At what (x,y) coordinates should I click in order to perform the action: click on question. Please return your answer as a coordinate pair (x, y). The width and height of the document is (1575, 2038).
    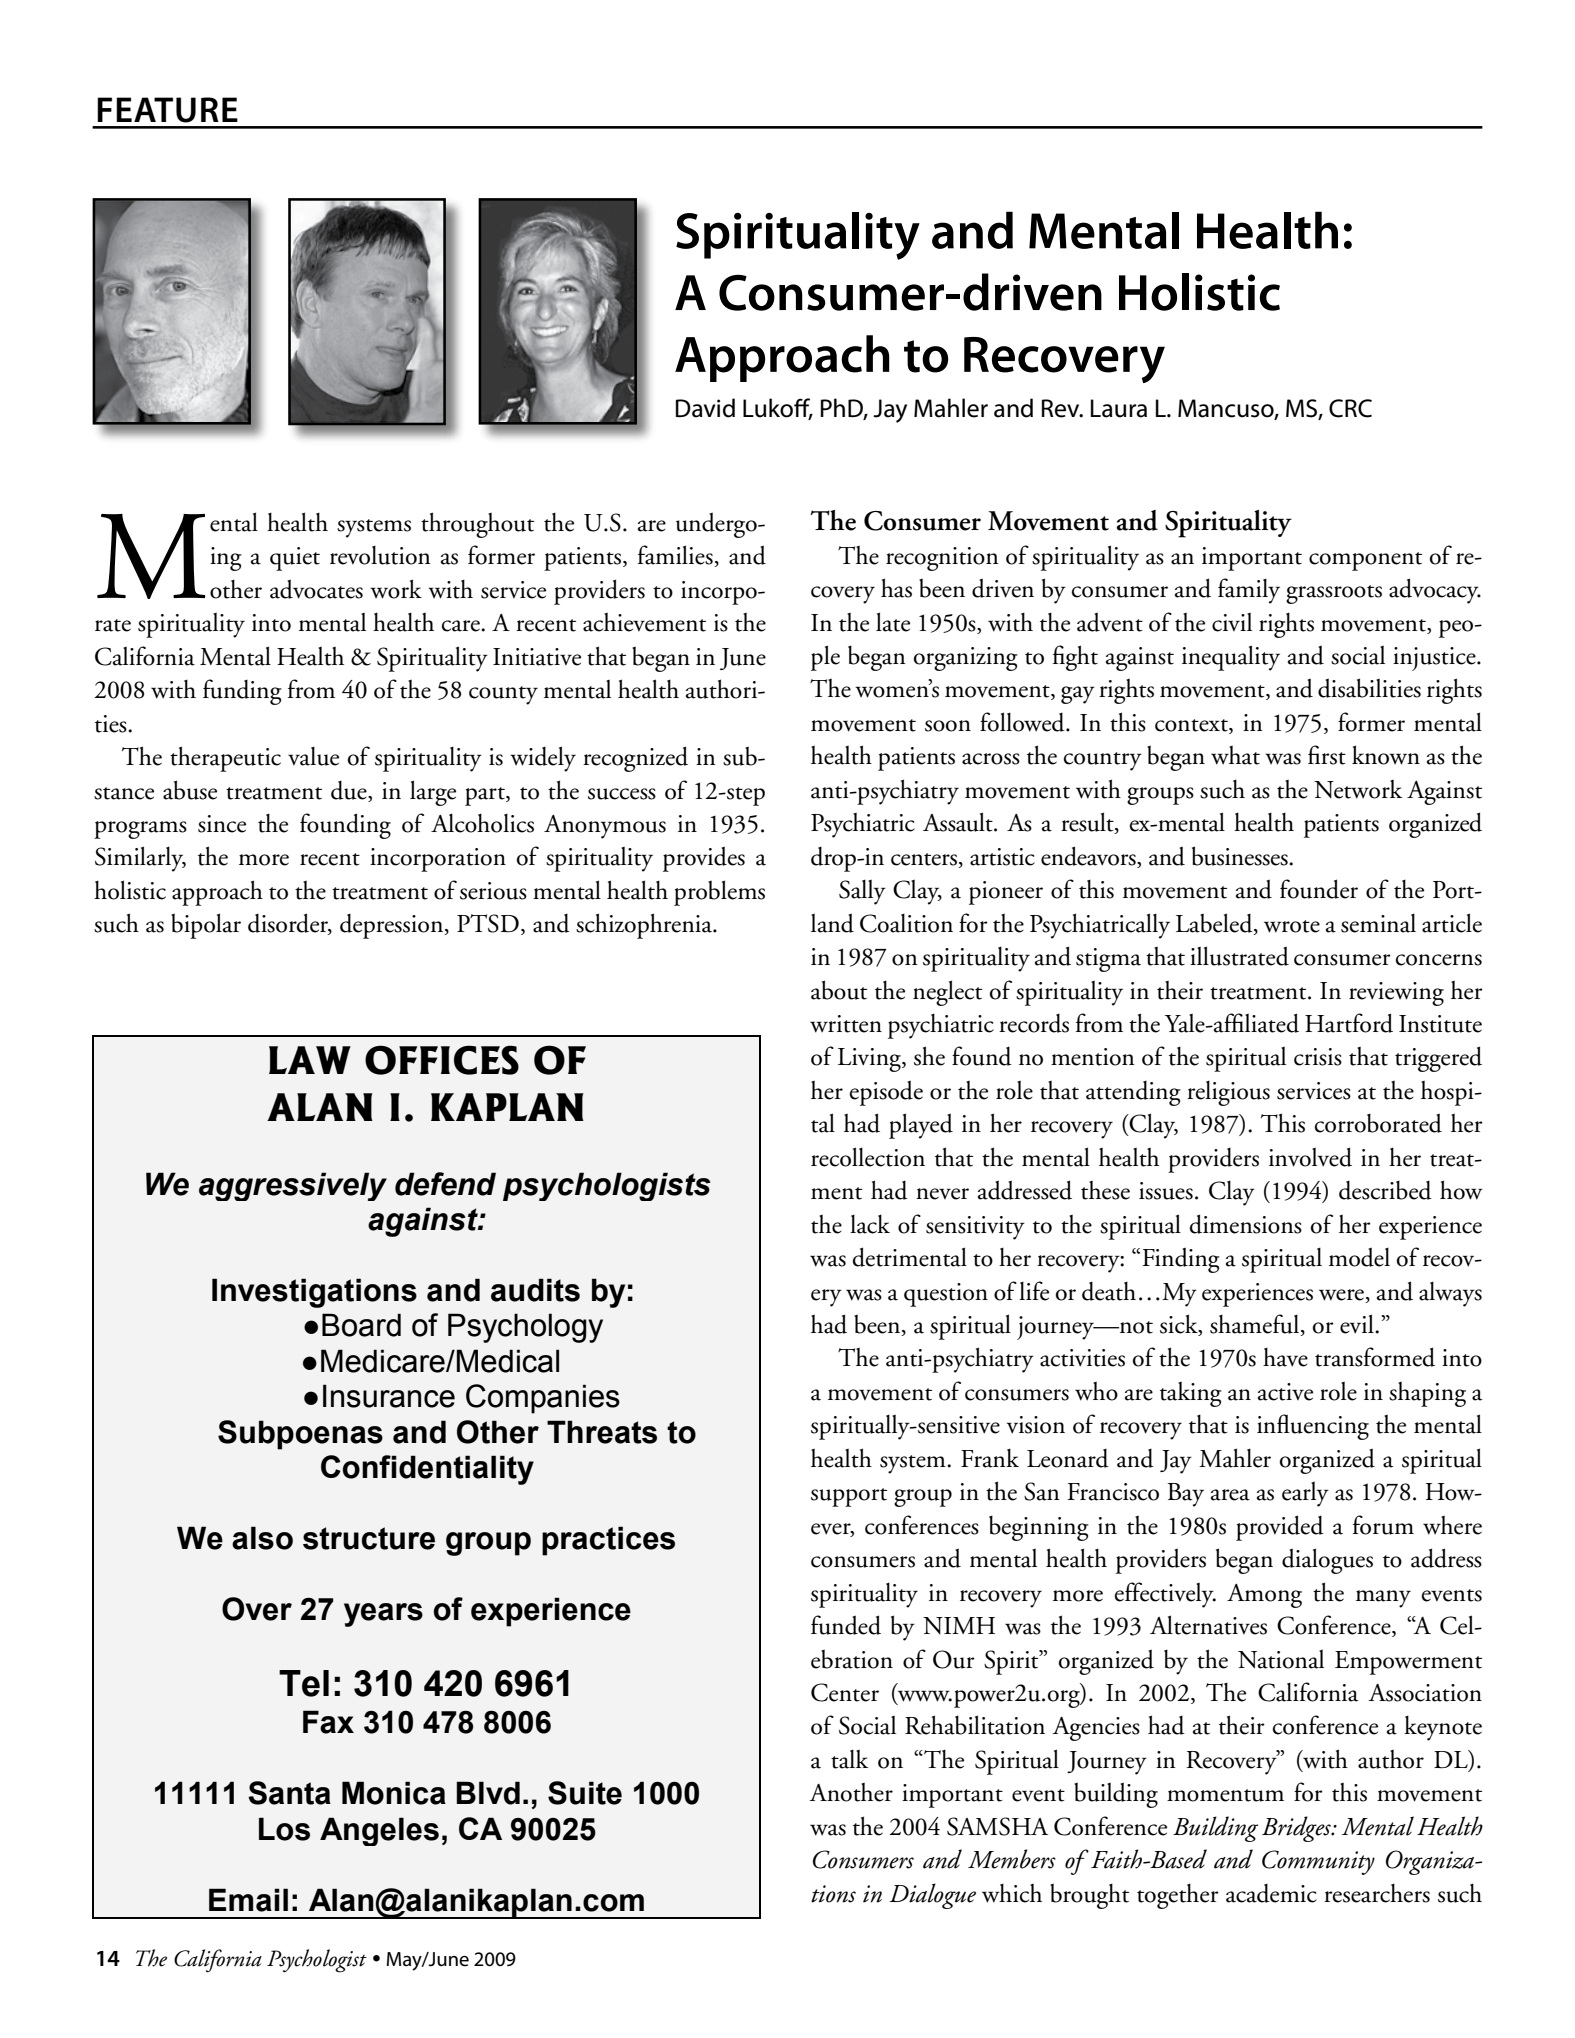
    Looking at the image, I should click on (946, 1295).
